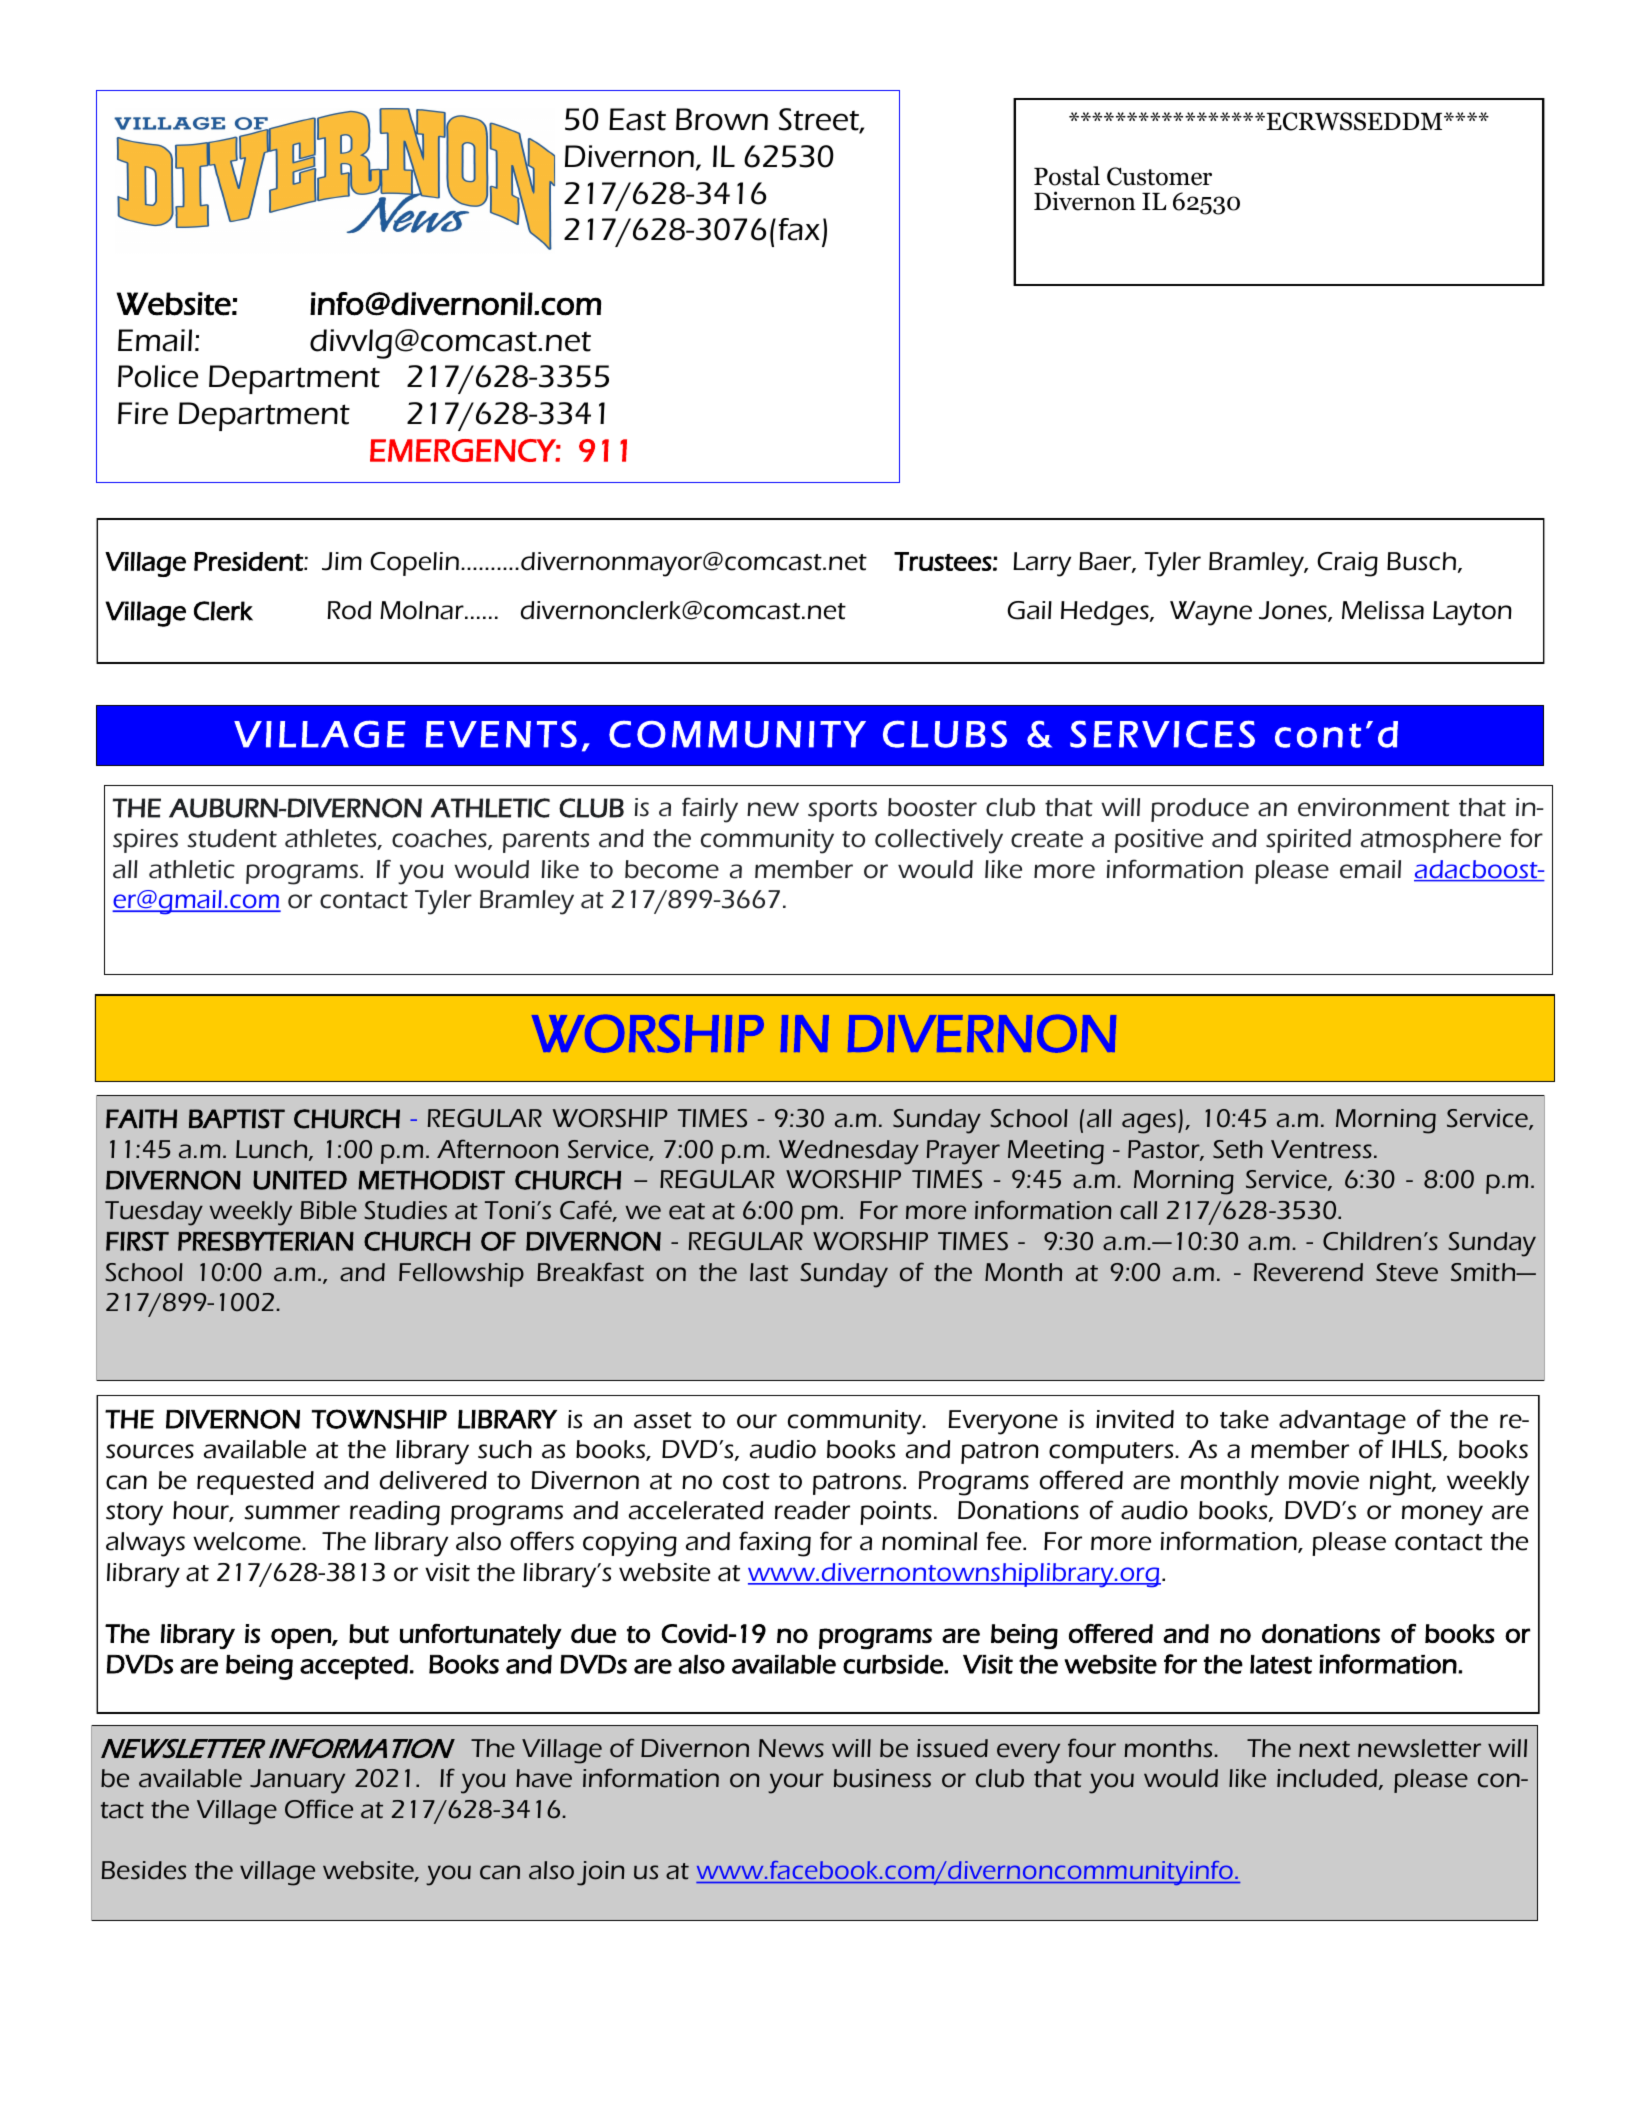 Image resolution: width=1641 pixels, height=2124 pixels. I want to click on become, so click(672, 869).
